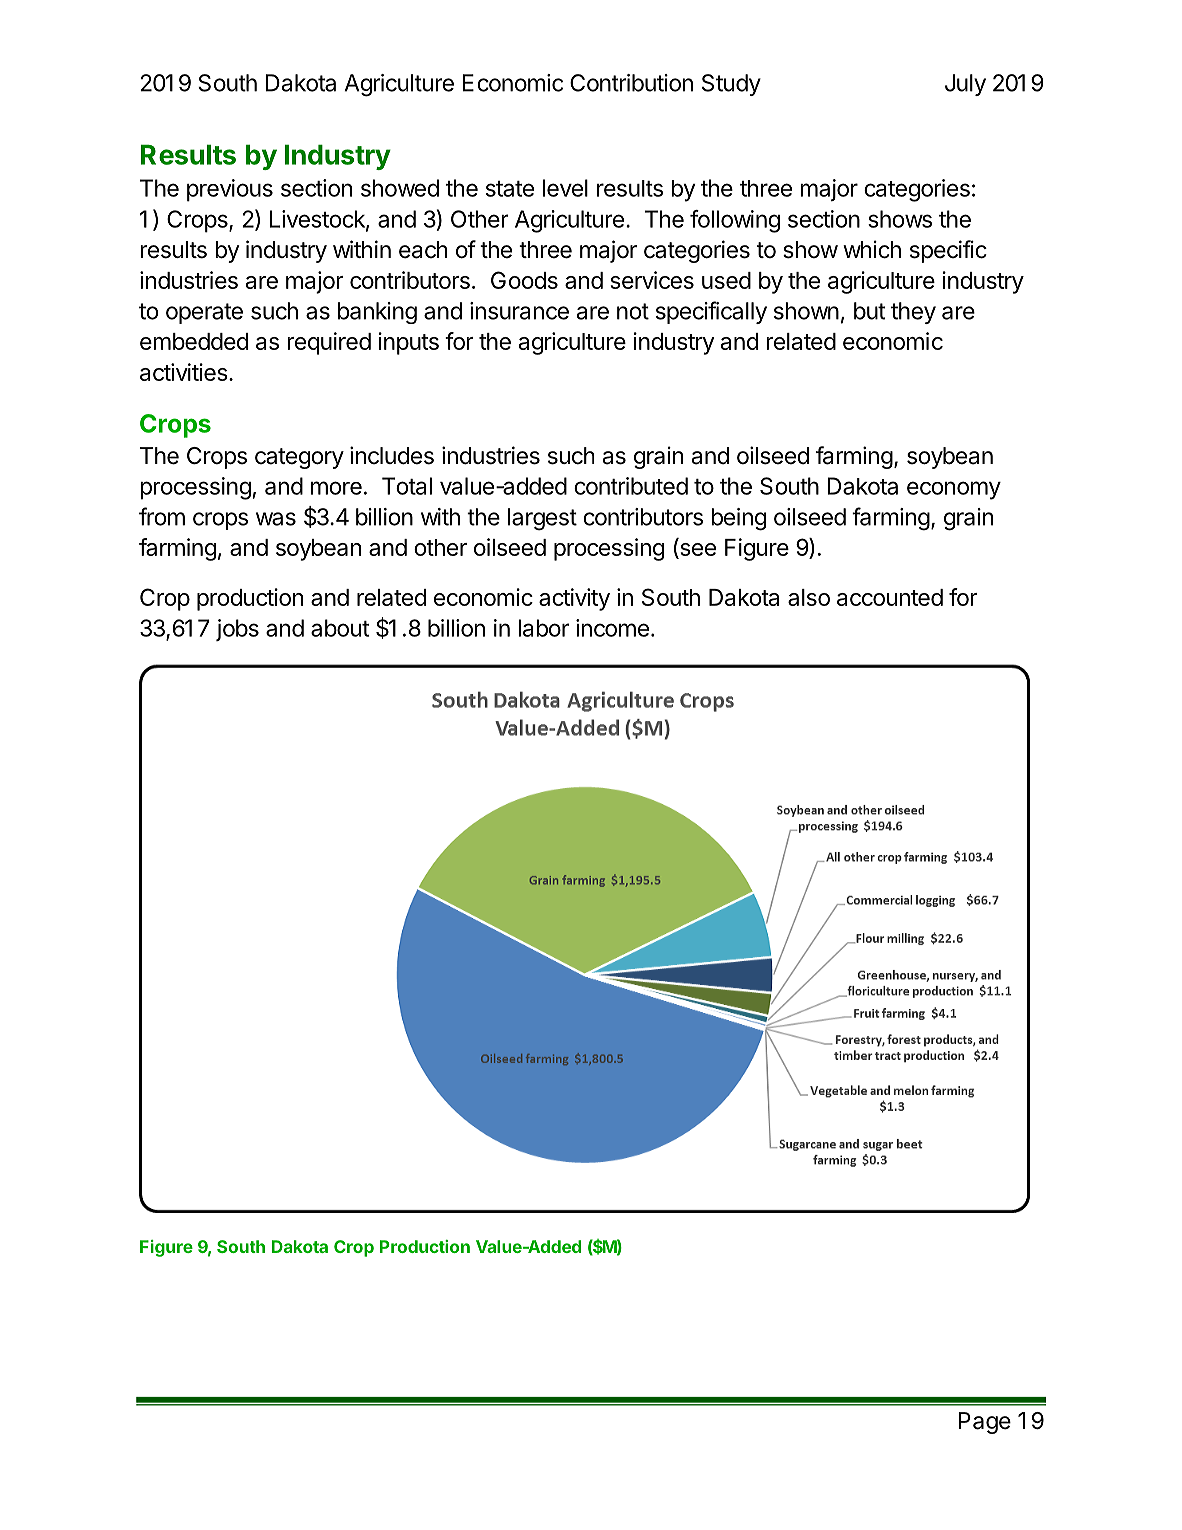 This page has width=1182, height=1530. What do you see at coordinates (542, 519) in the page?
I see `largest` at bounding box center [542, 519].
